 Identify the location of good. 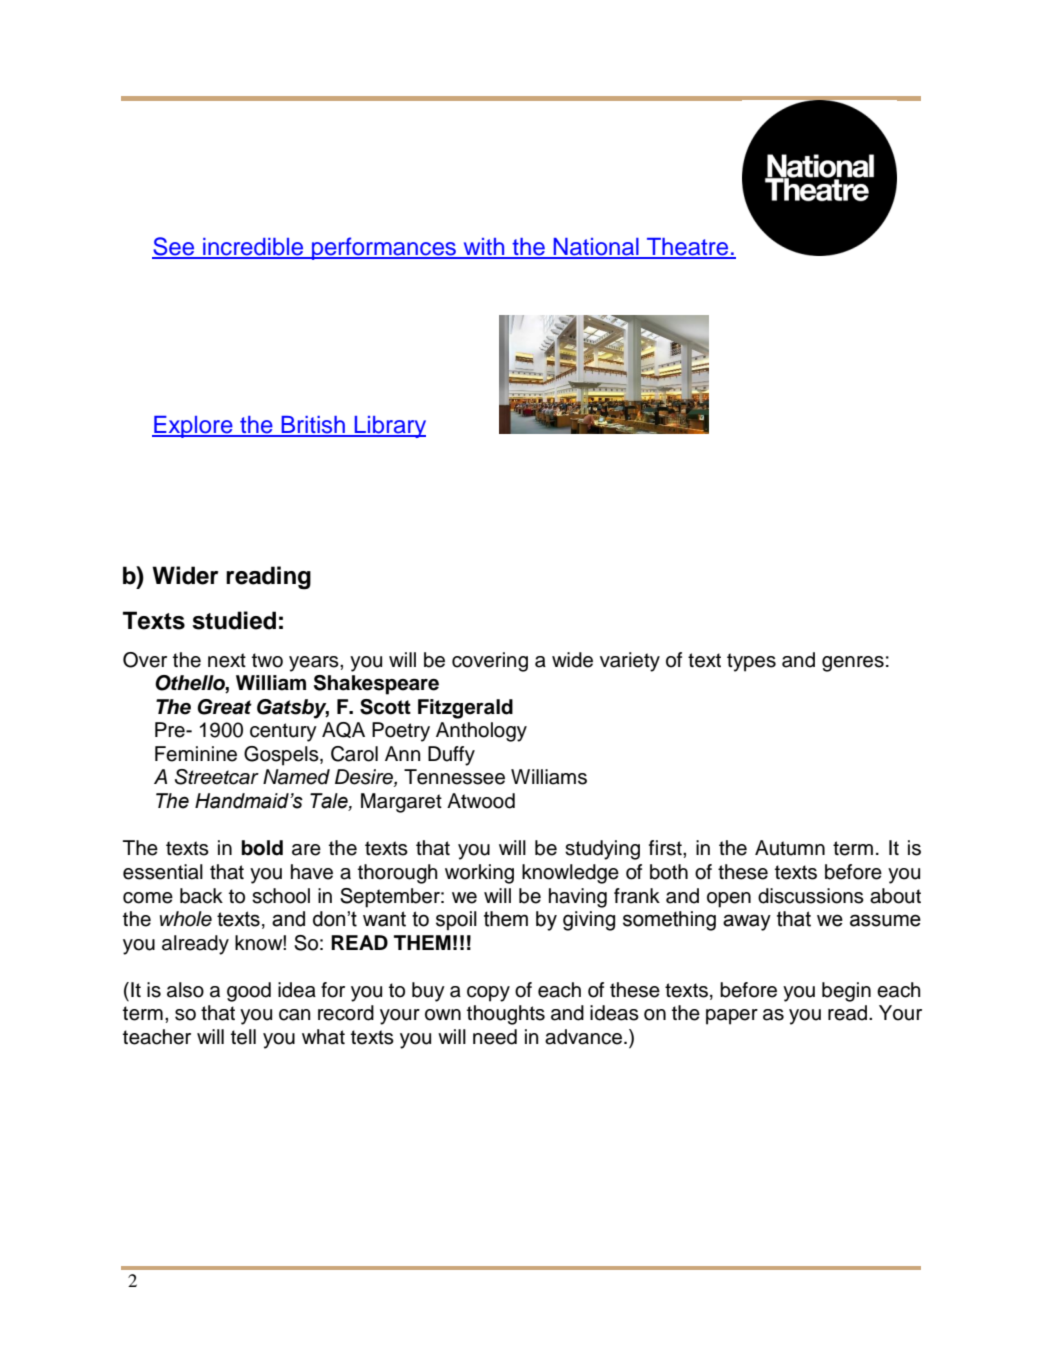
(249, 992).
